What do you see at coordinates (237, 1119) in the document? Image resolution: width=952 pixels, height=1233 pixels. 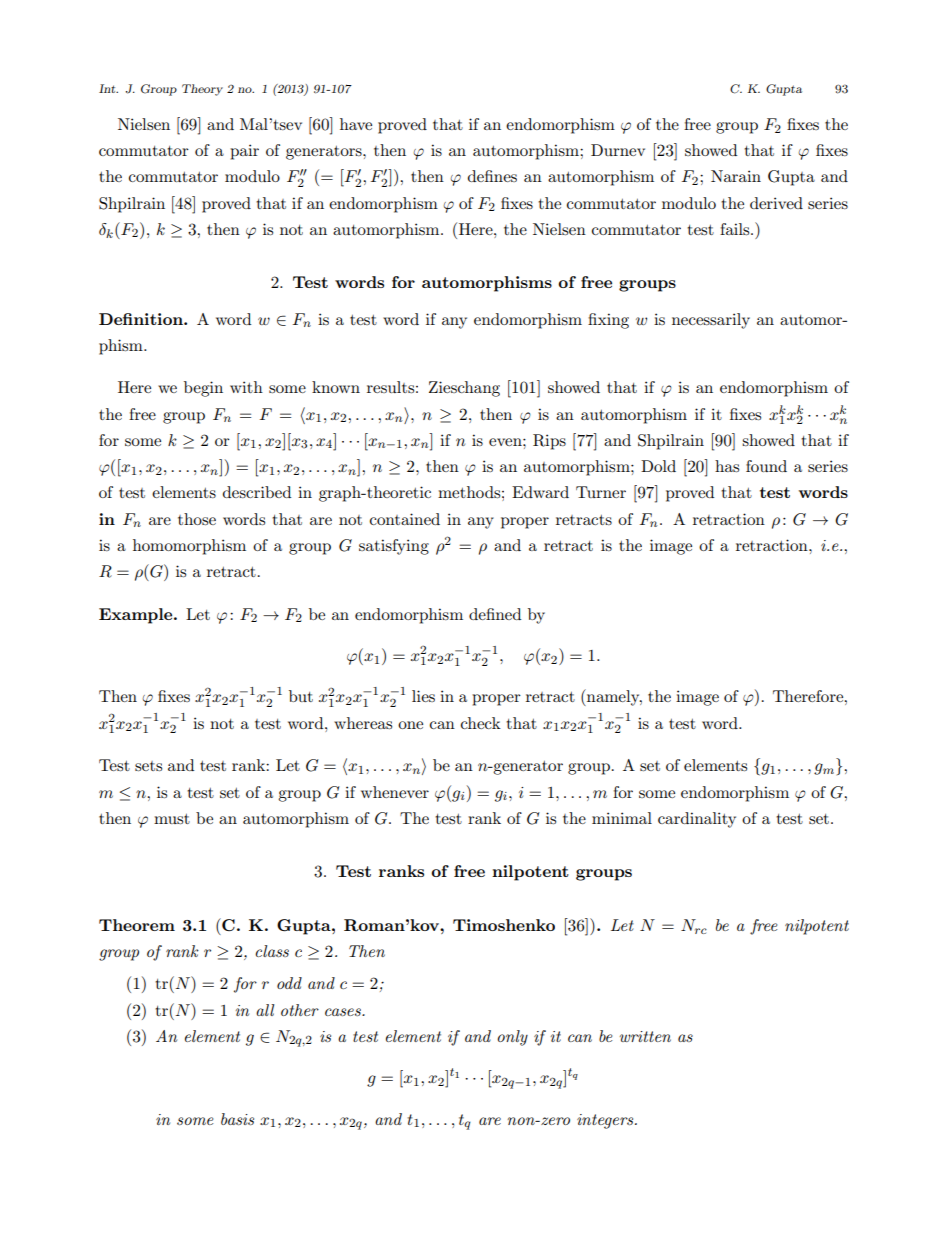 I see `basis` at bounding box center [237, 1119].
